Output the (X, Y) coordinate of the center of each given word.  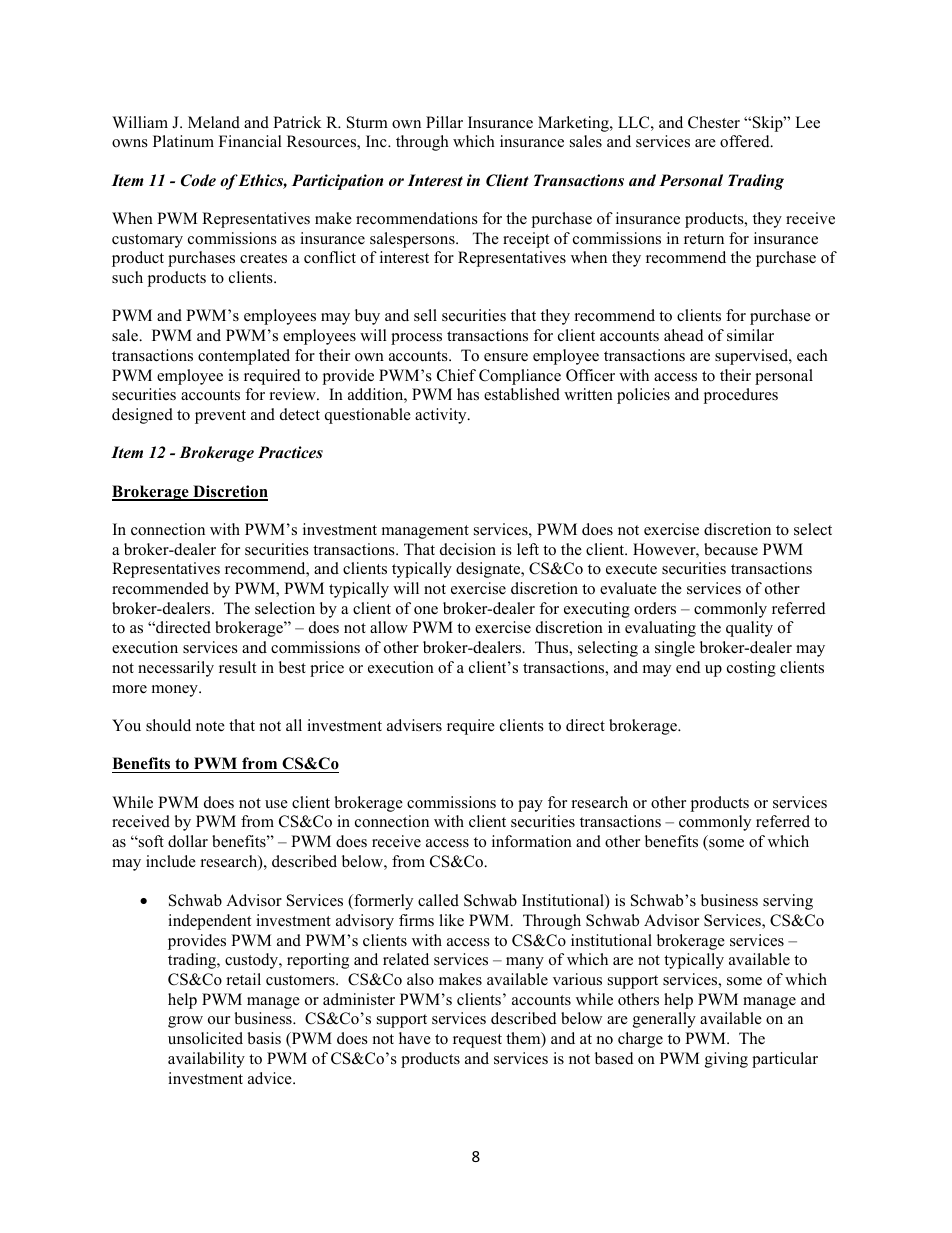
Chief (456, 375)
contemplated (244, 357)
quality (749, 629)
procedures (741, 396)
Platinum (183, 141)
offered (746, 141)
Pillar (444, 122)
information (532, 841)
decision (468, 549)
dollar (188, 841)
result (237, 667)
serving (788, 902)
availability (206, 1060)
